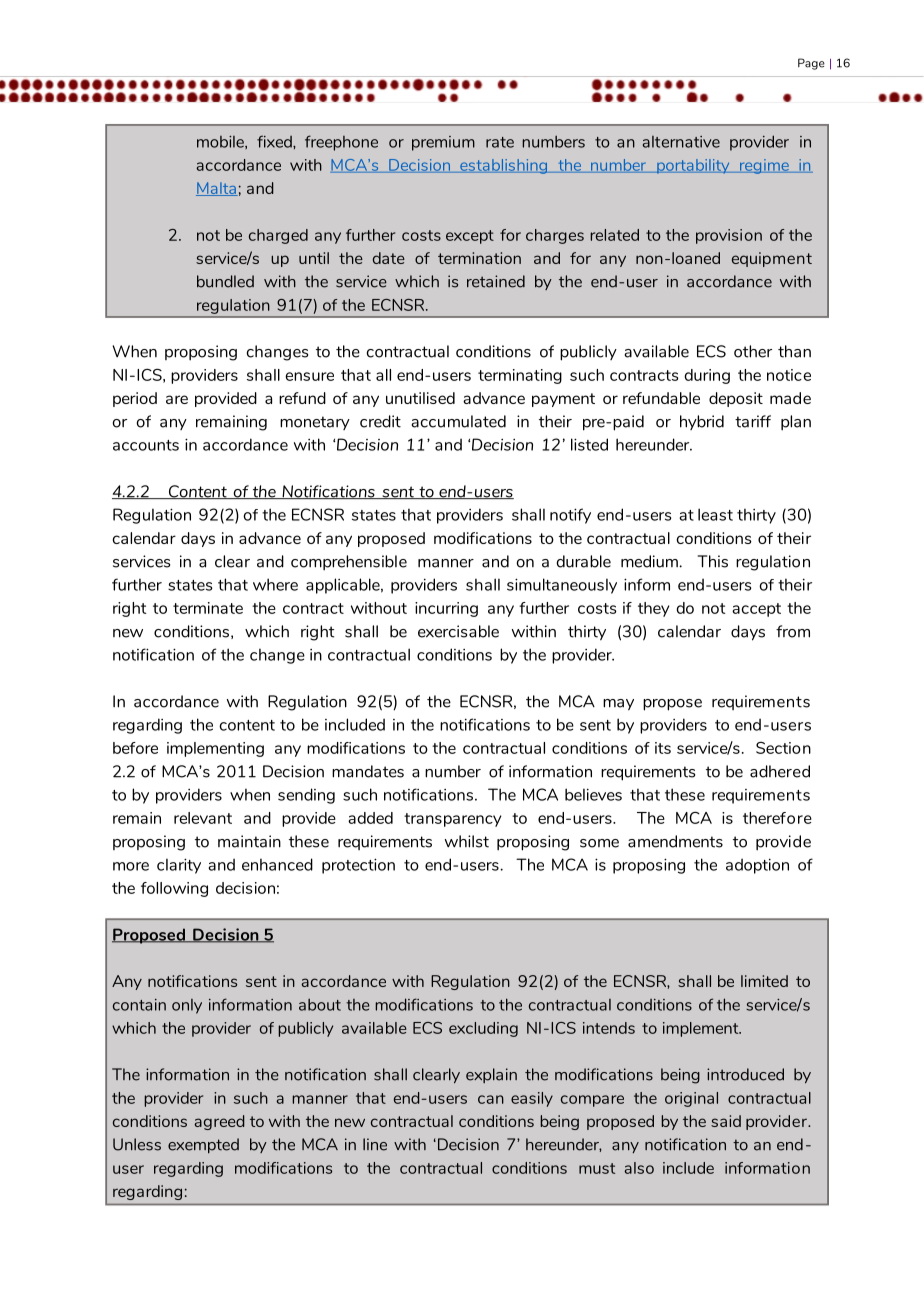 The width and height of the page is (924, 1308). What do you see at coordinates (764, 981) in the page?
I see `limited` at bounding box center [764, 981].
